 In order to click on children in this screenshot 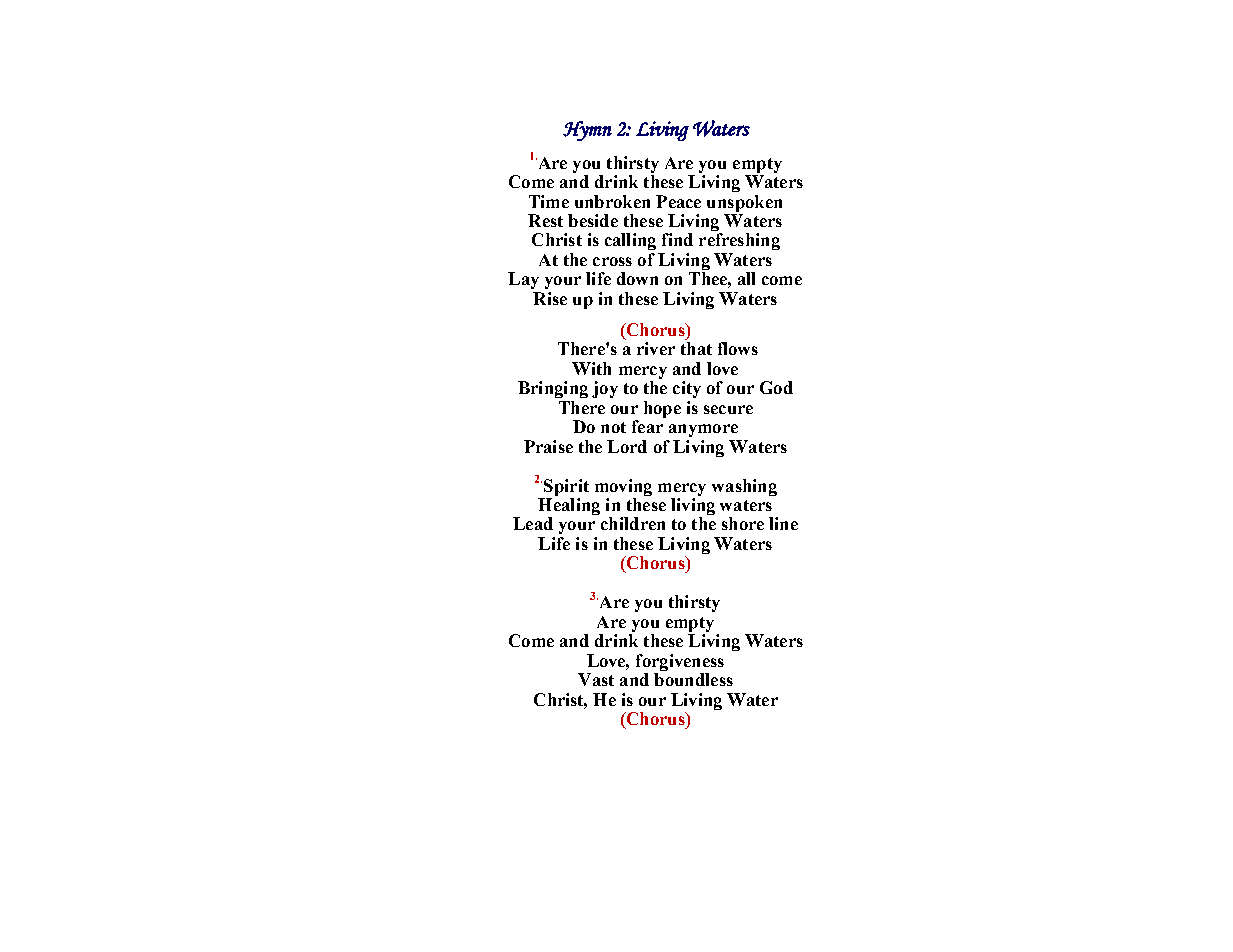, I will do `click(633, 523)`.
